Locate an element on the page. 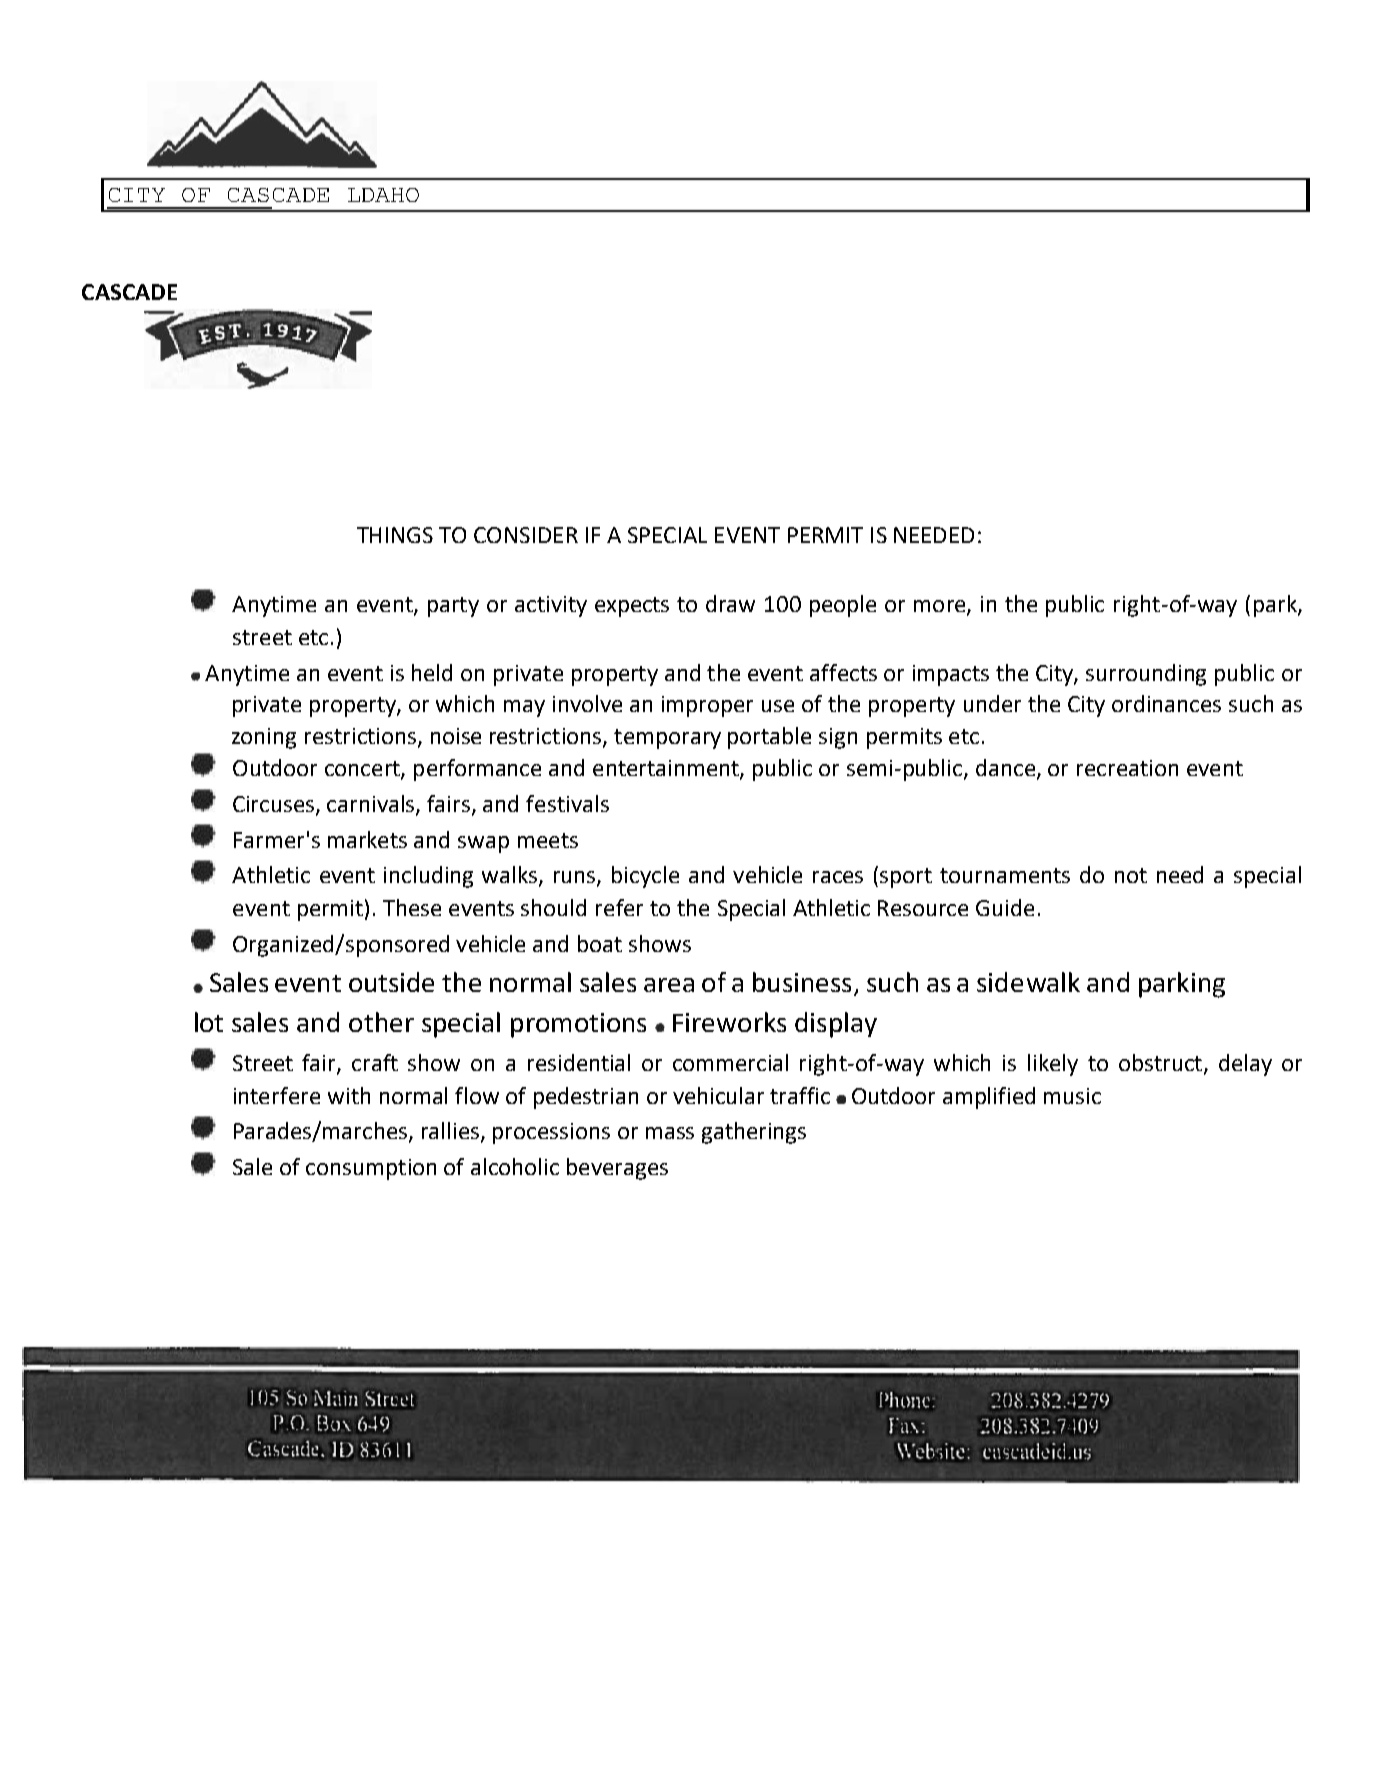 Image resolution: width=1384 pixels, height=1791 pixels. portable is located at coordinates (769, 738).
